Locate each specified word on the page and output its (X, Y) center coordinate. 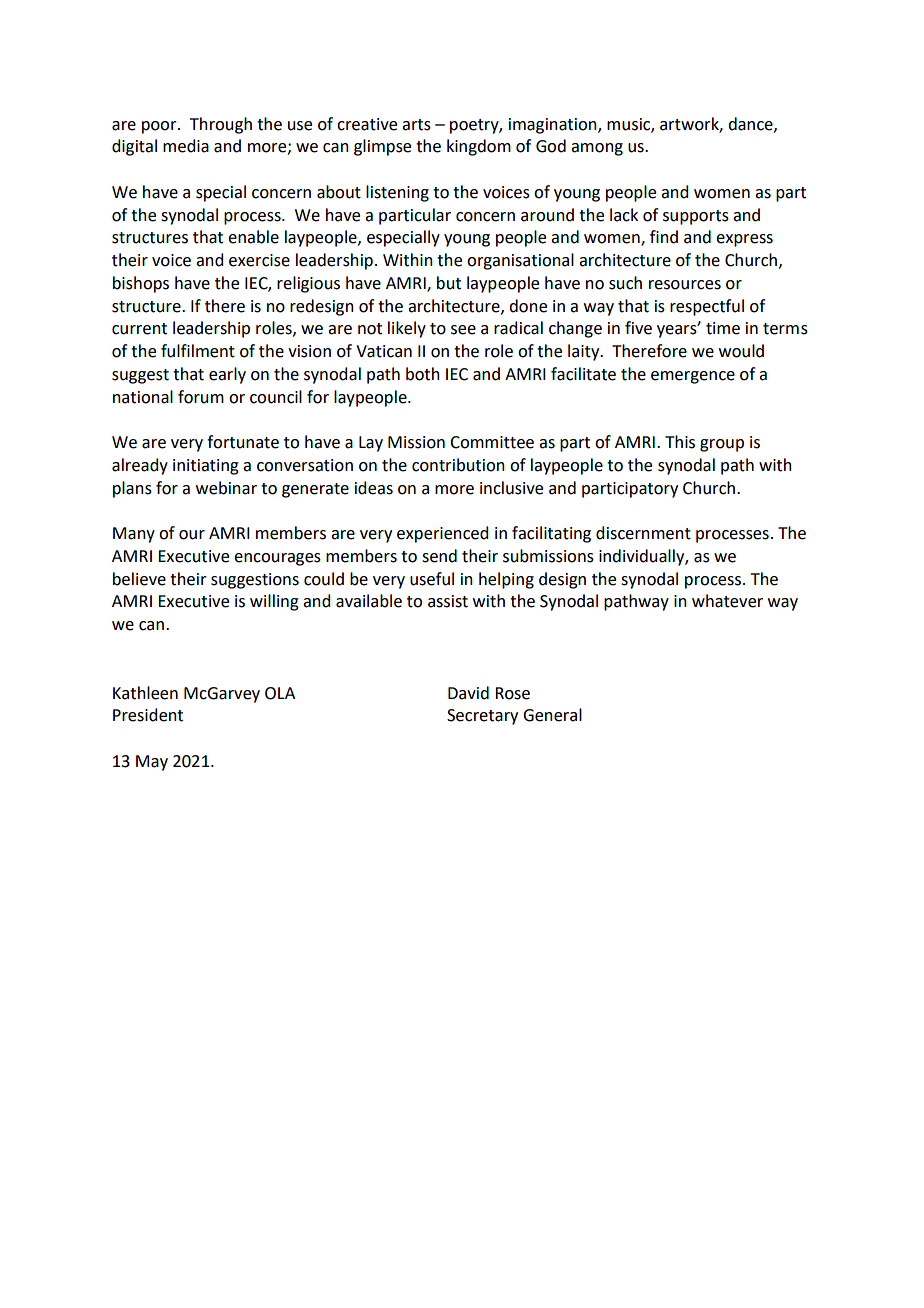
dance (751, 124)
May (152, 763)
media (186, 146)
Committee (492, 442)
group (722, 445)
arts (416, 125)
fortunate (243, 442)
